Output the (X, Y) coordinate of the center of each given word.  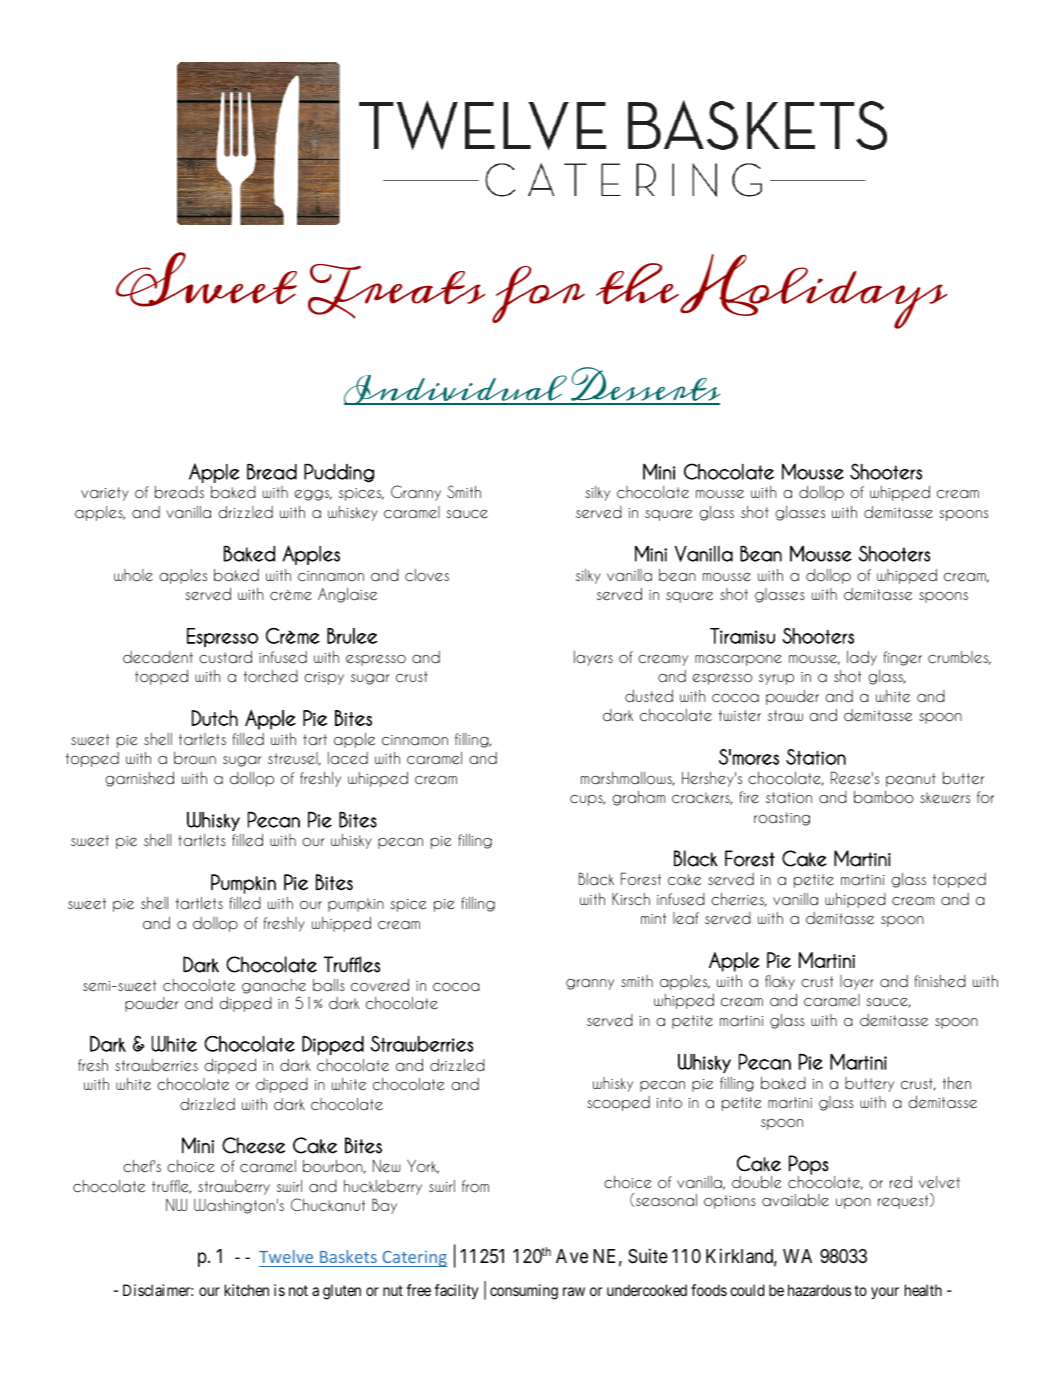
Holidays (813, 291)
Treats (396, 291)
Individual (457, 390)
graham (638, 798)
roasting (782, 819)
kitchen (247, 1290)
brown (195, 758)
